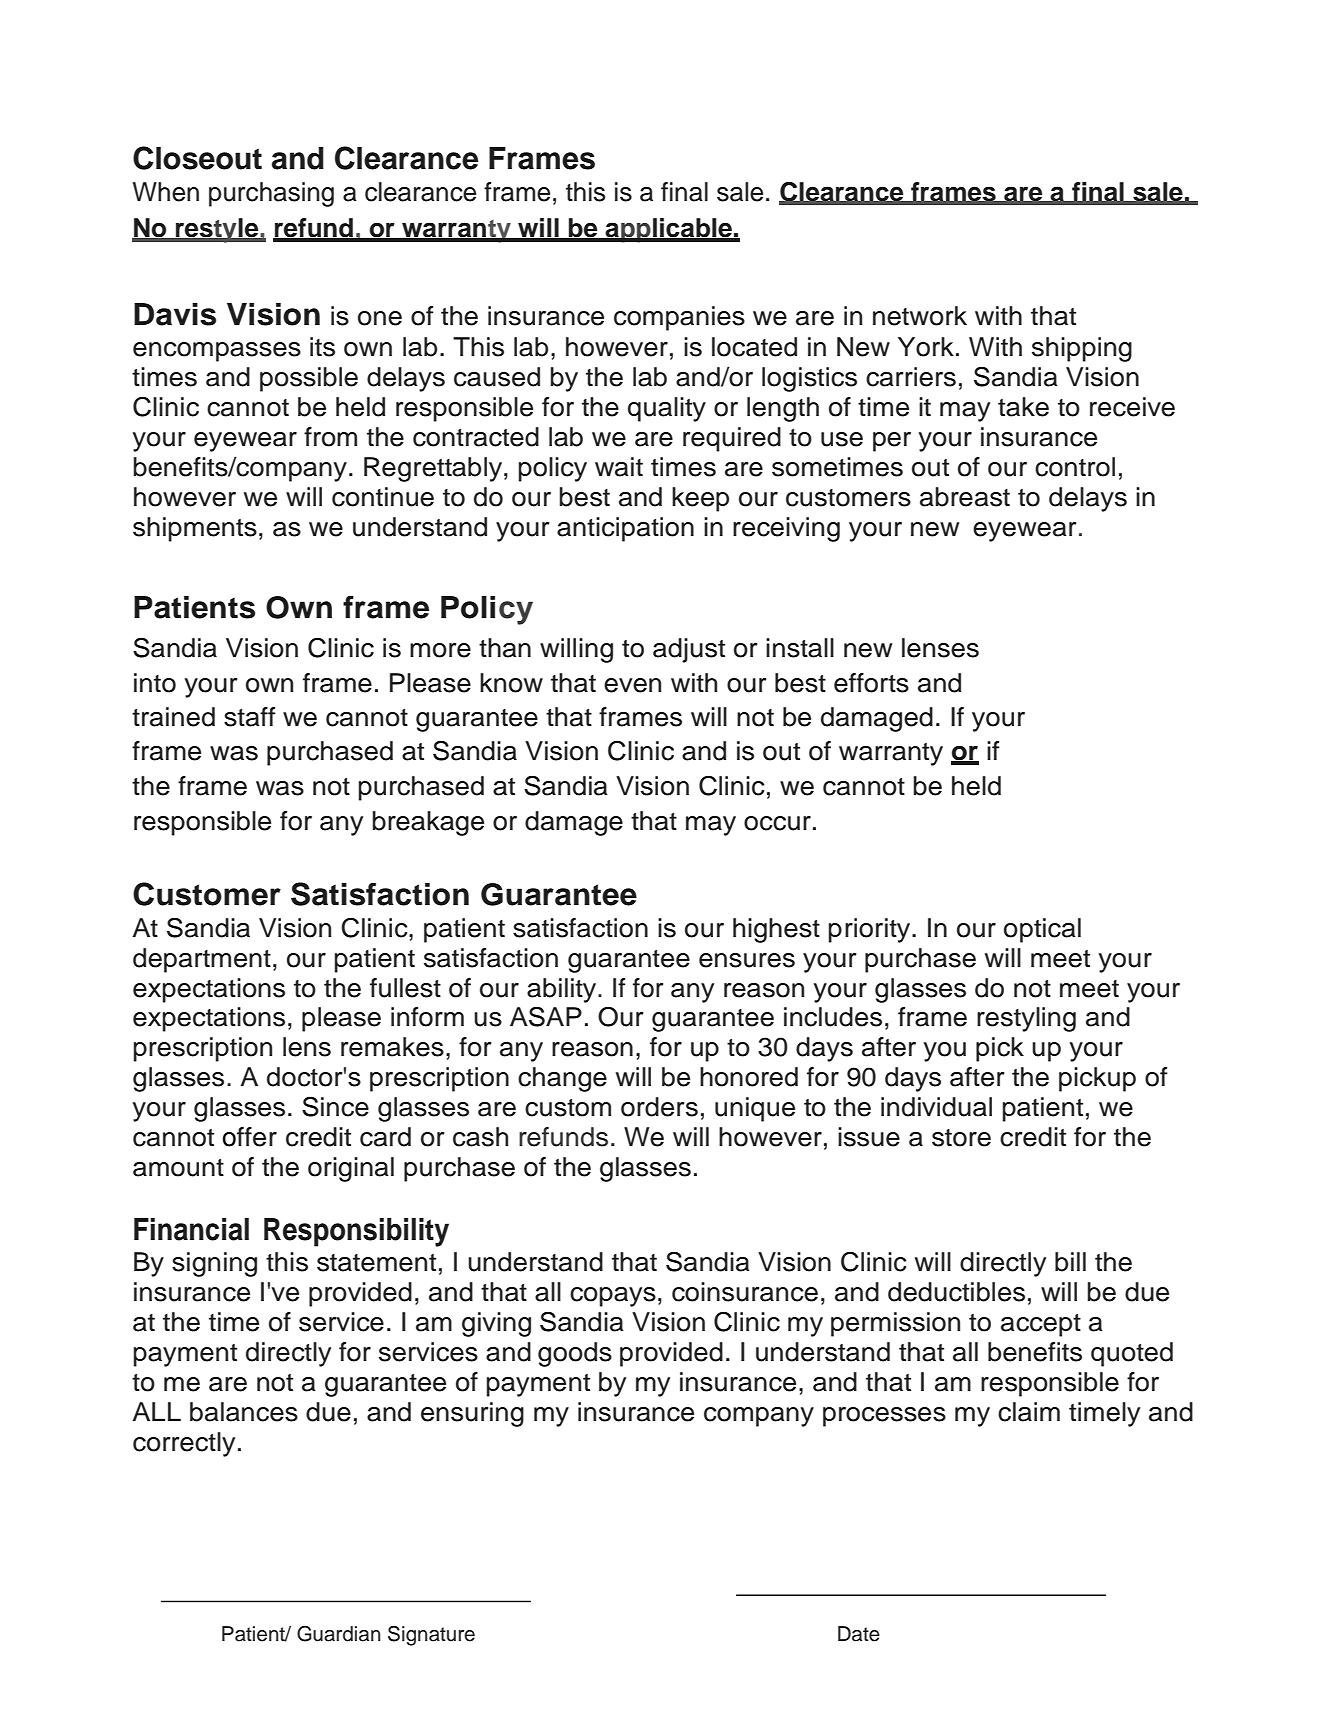 The width and height of the page is (1330, 1721). Describe the element at coordinates (339, 1634) in the page. I see `Guardian` at that location.
